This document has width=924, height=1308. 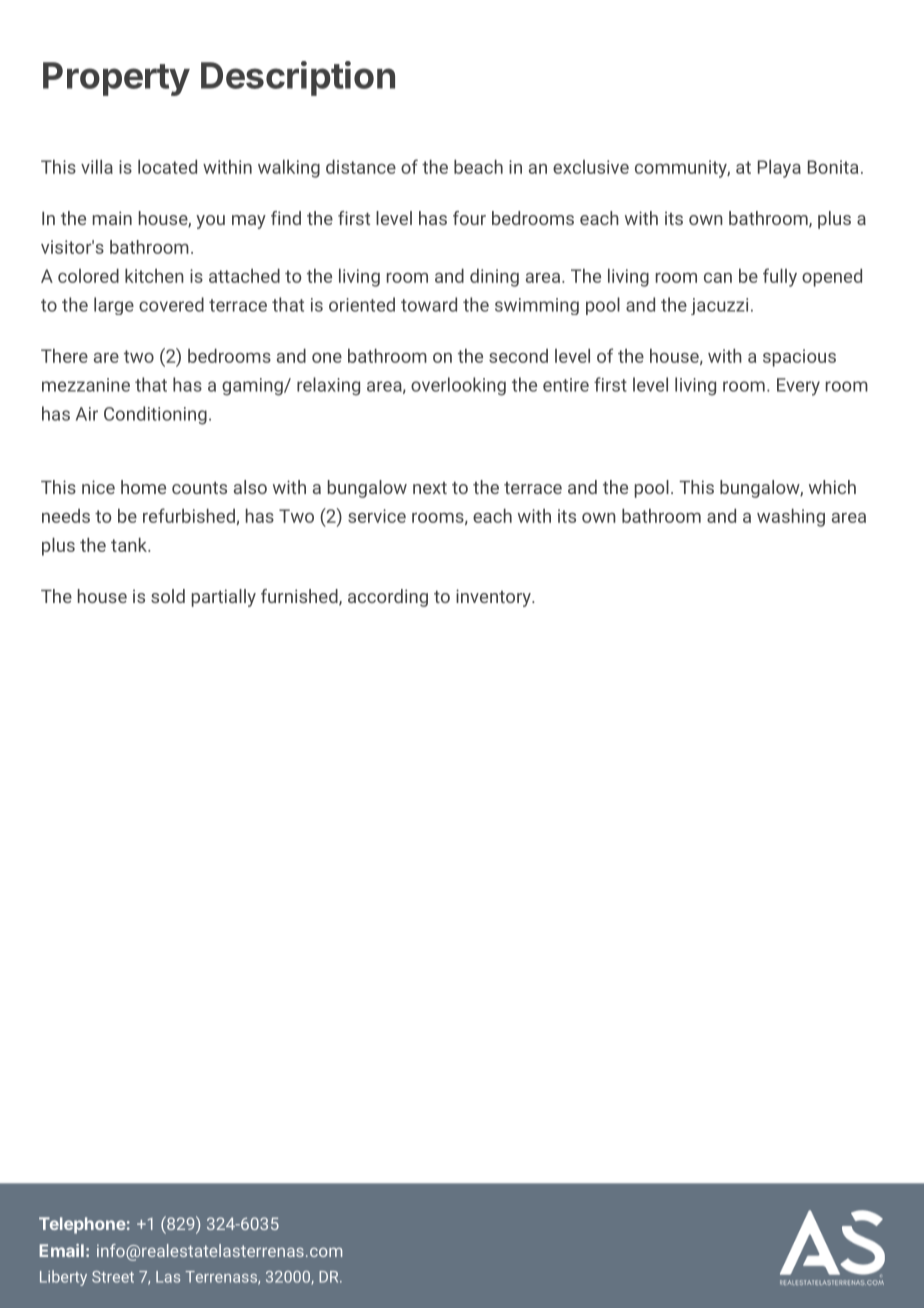 I want to click on which, so click(x=832, y=487).
